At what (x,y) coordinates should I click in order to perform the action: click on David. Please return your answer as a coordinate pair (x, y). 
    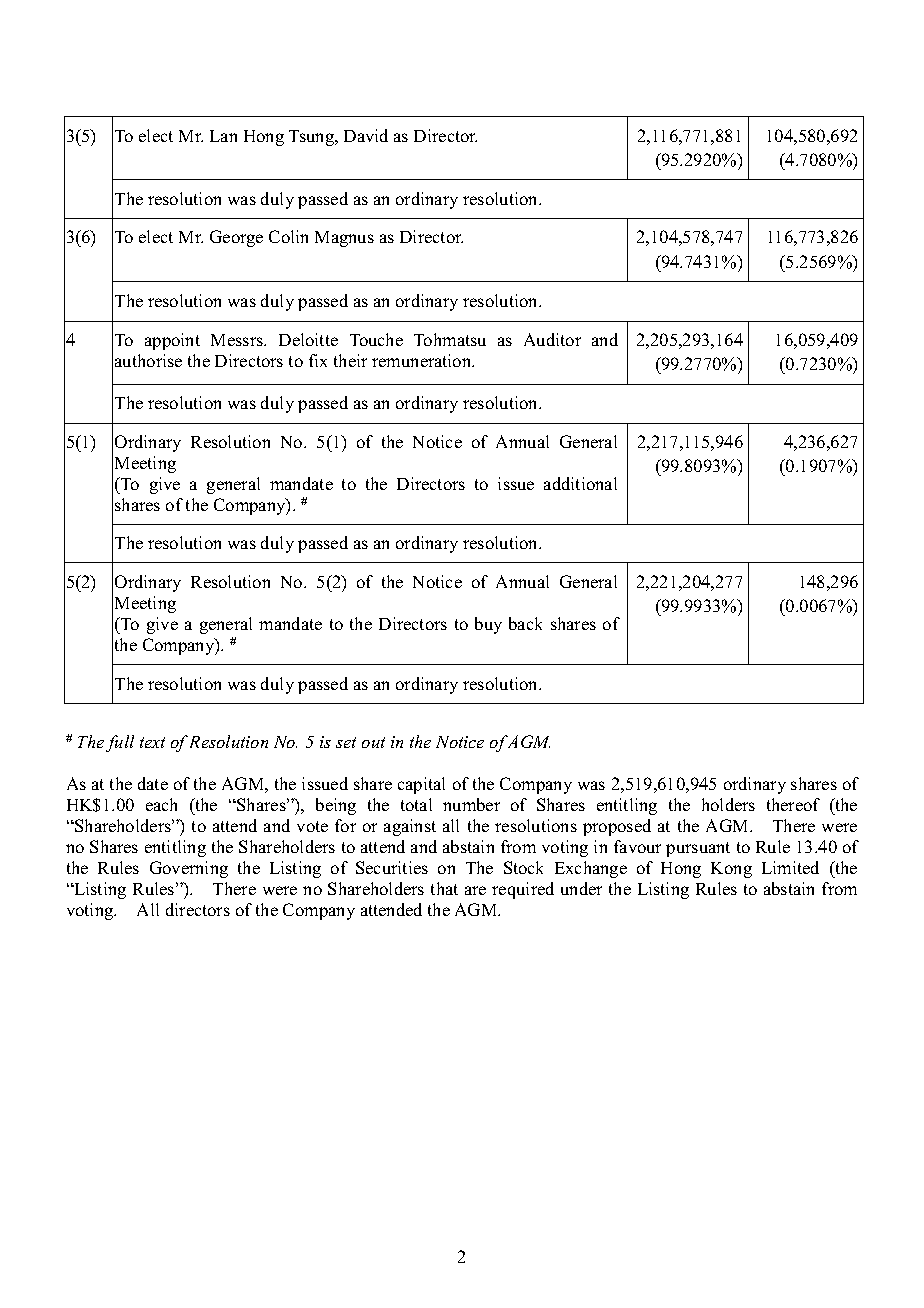
    Looking at the image, I should click on (366, 135).
